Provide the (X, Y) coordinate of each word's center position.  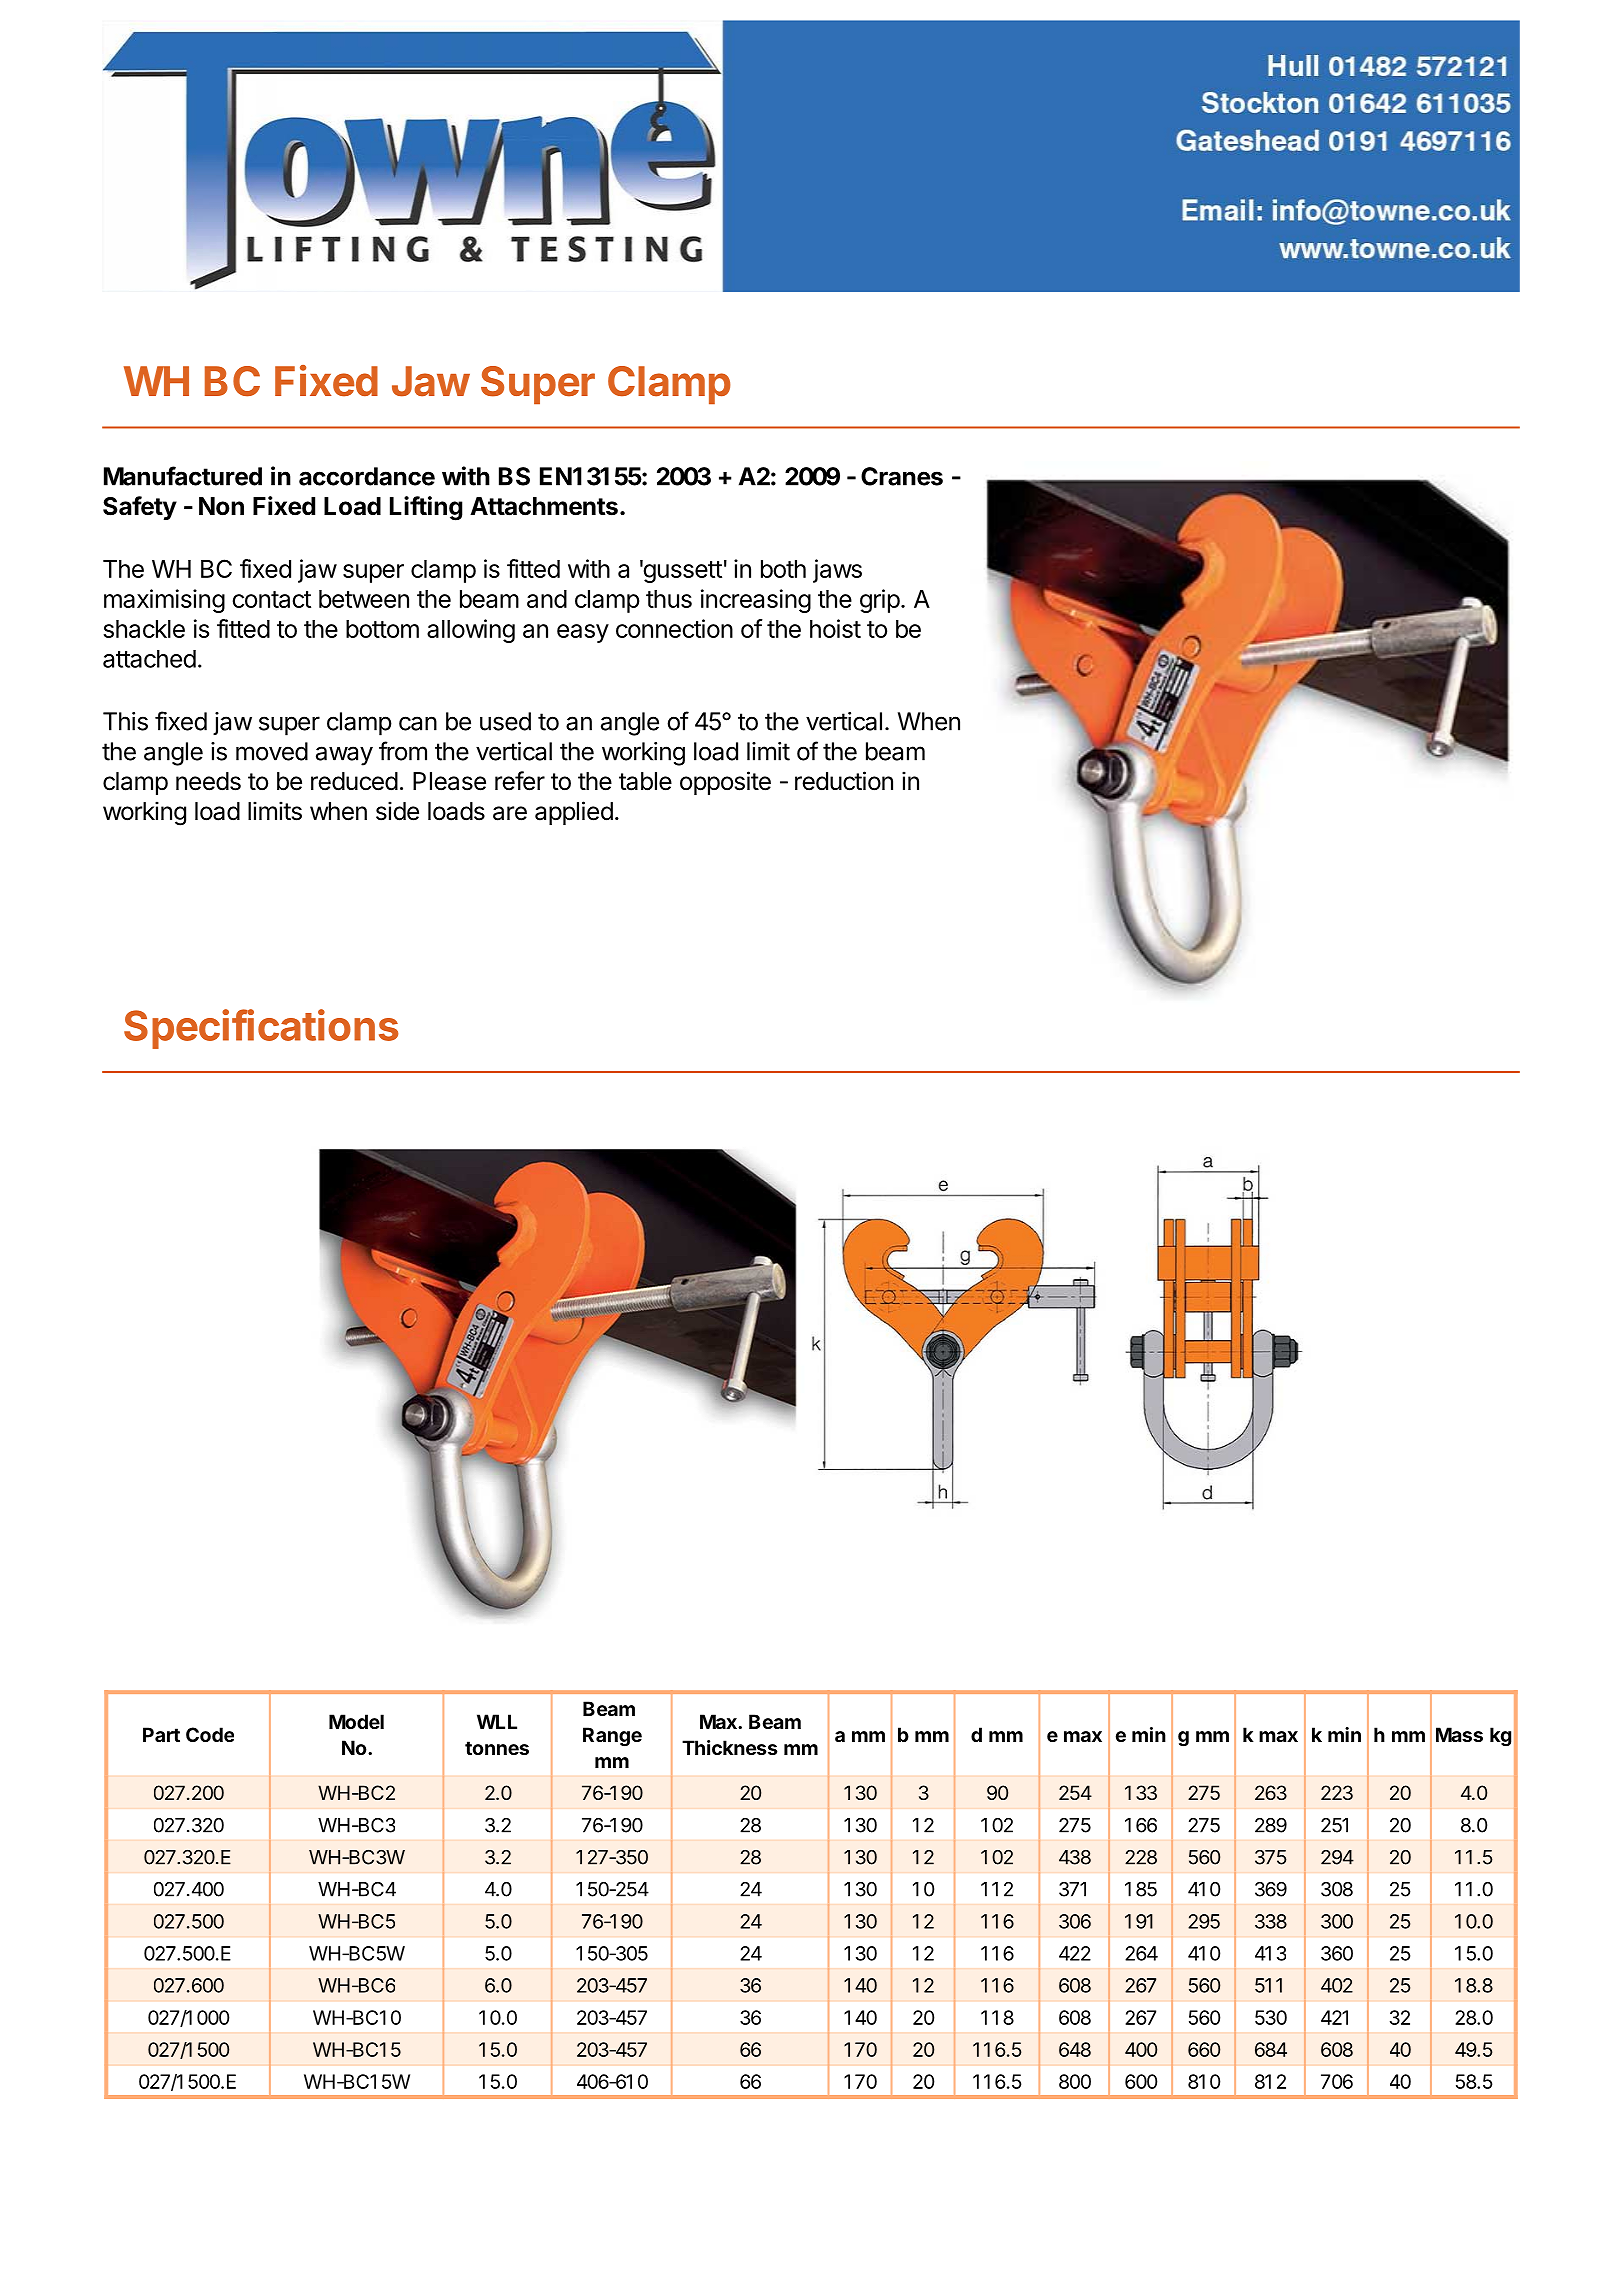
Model (356, 1721)
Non (221, 506)
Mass (1459, 1734)
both (783, 569)
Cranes (902, 476)
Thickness (730, 1747)
